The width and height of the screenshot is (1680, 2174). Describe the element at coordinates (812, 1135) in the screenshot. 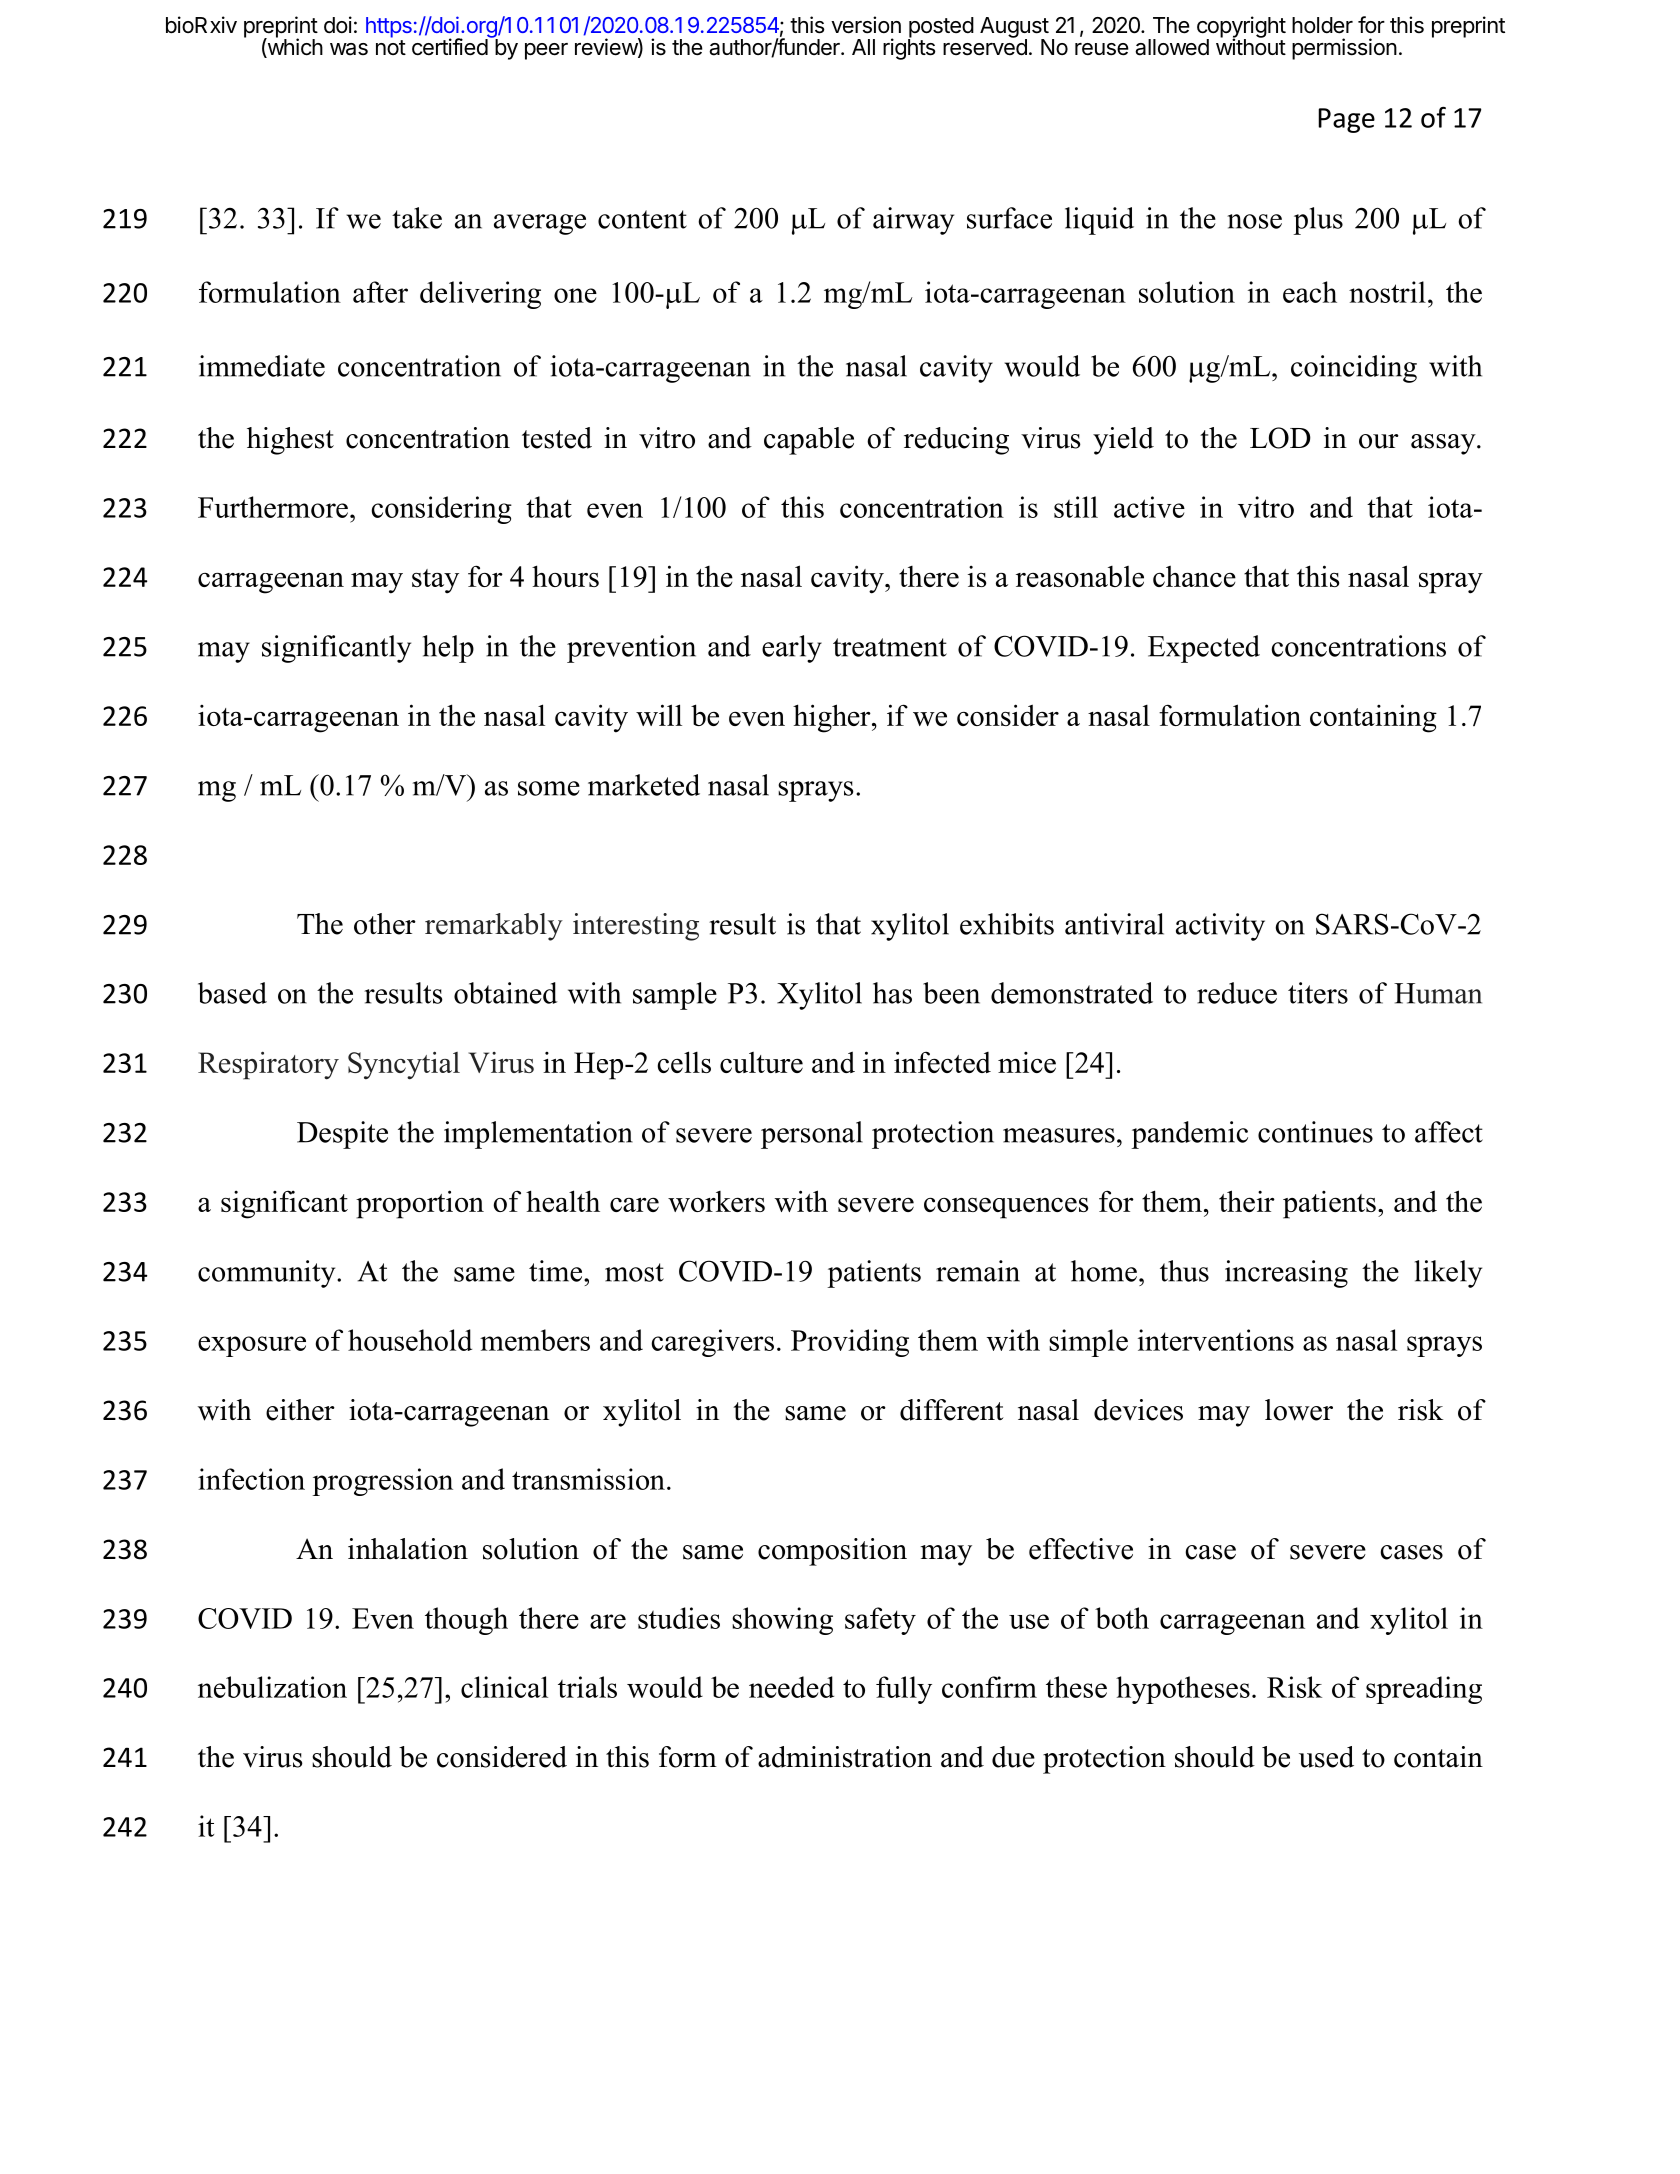

I see `personal` at that location.
